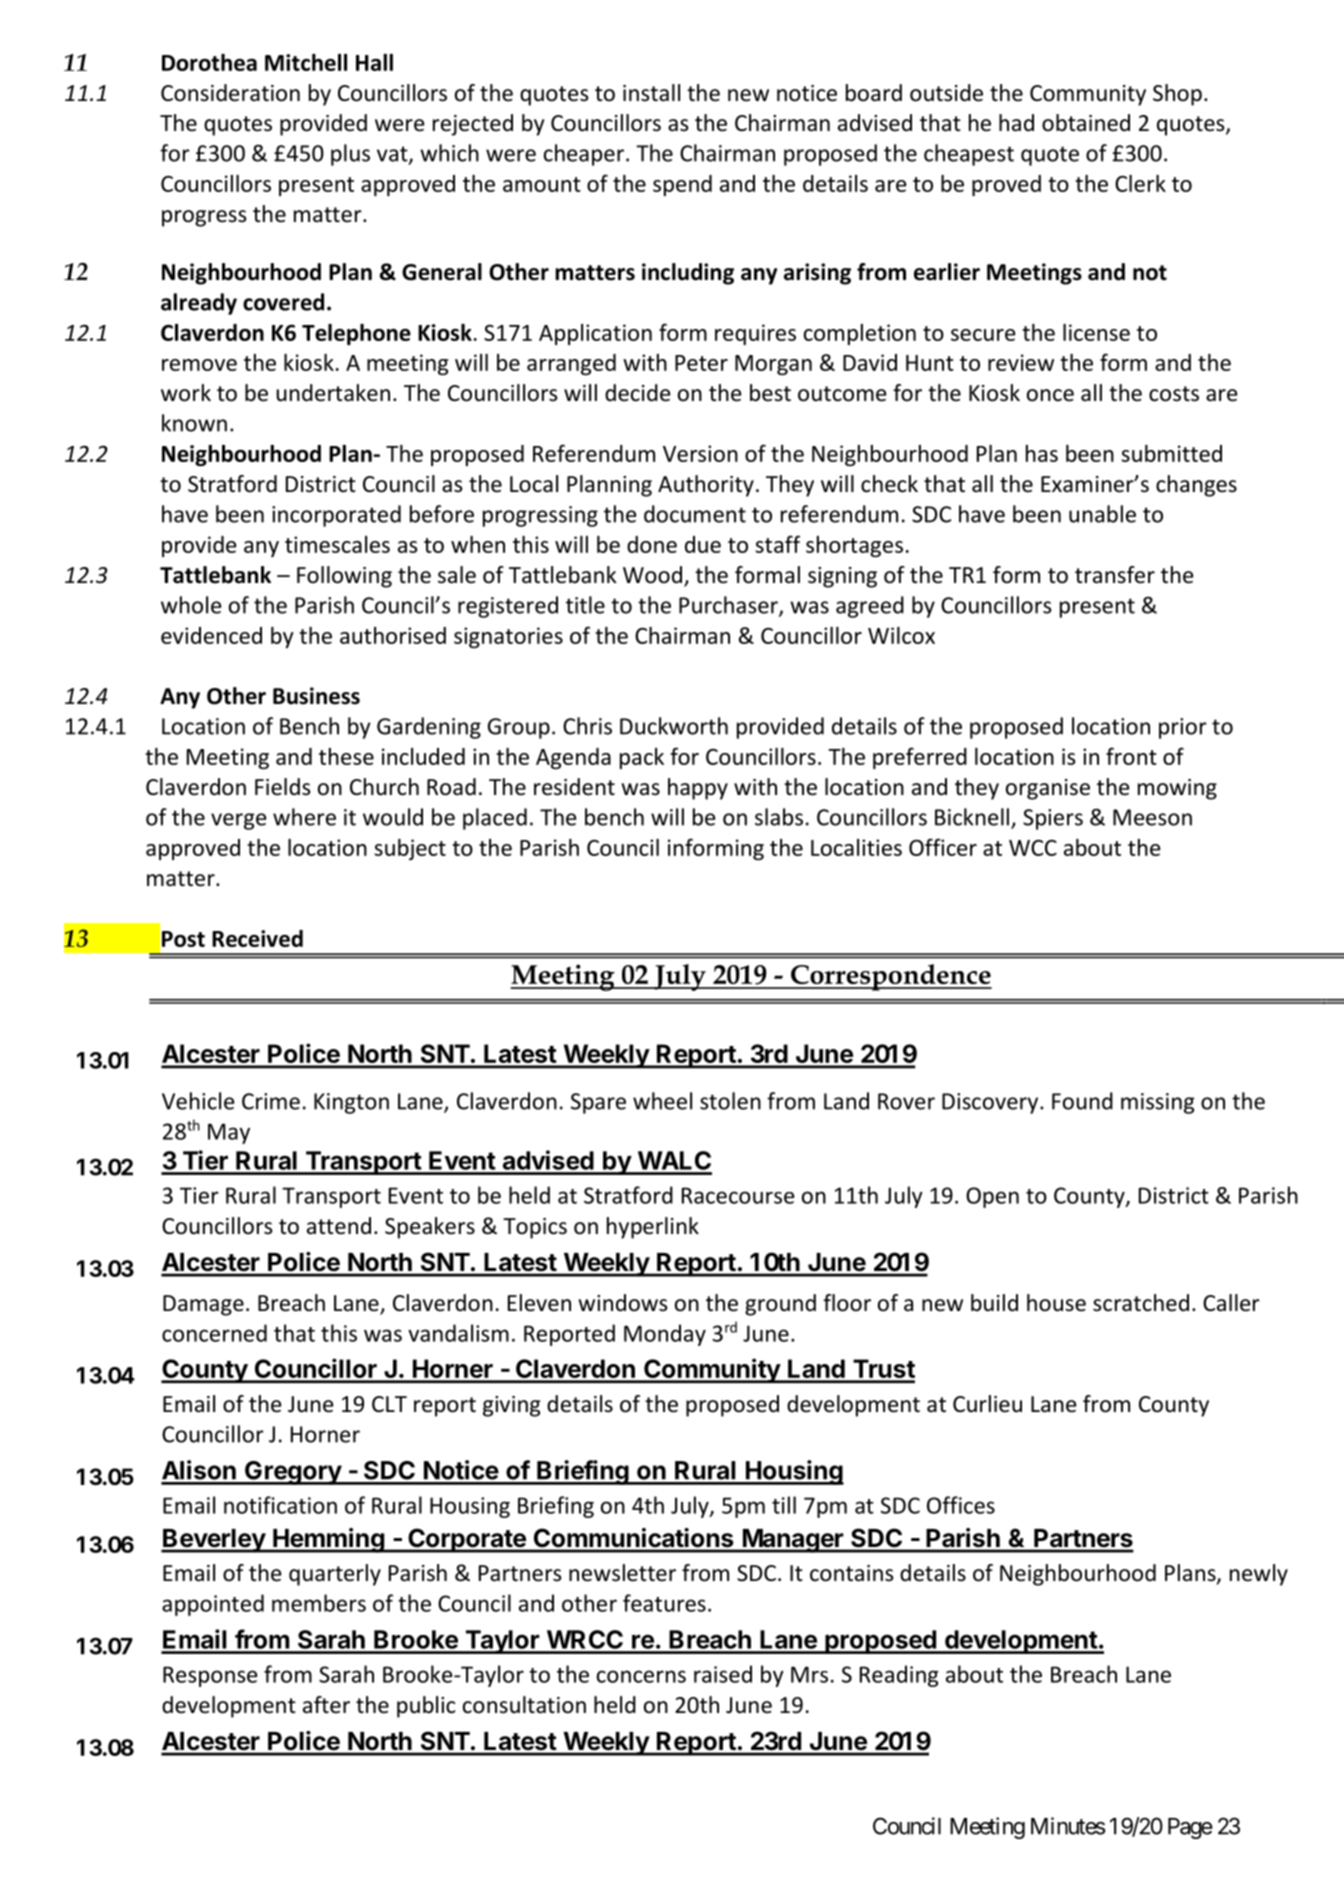  I want to click on install, so click(651, 93).
